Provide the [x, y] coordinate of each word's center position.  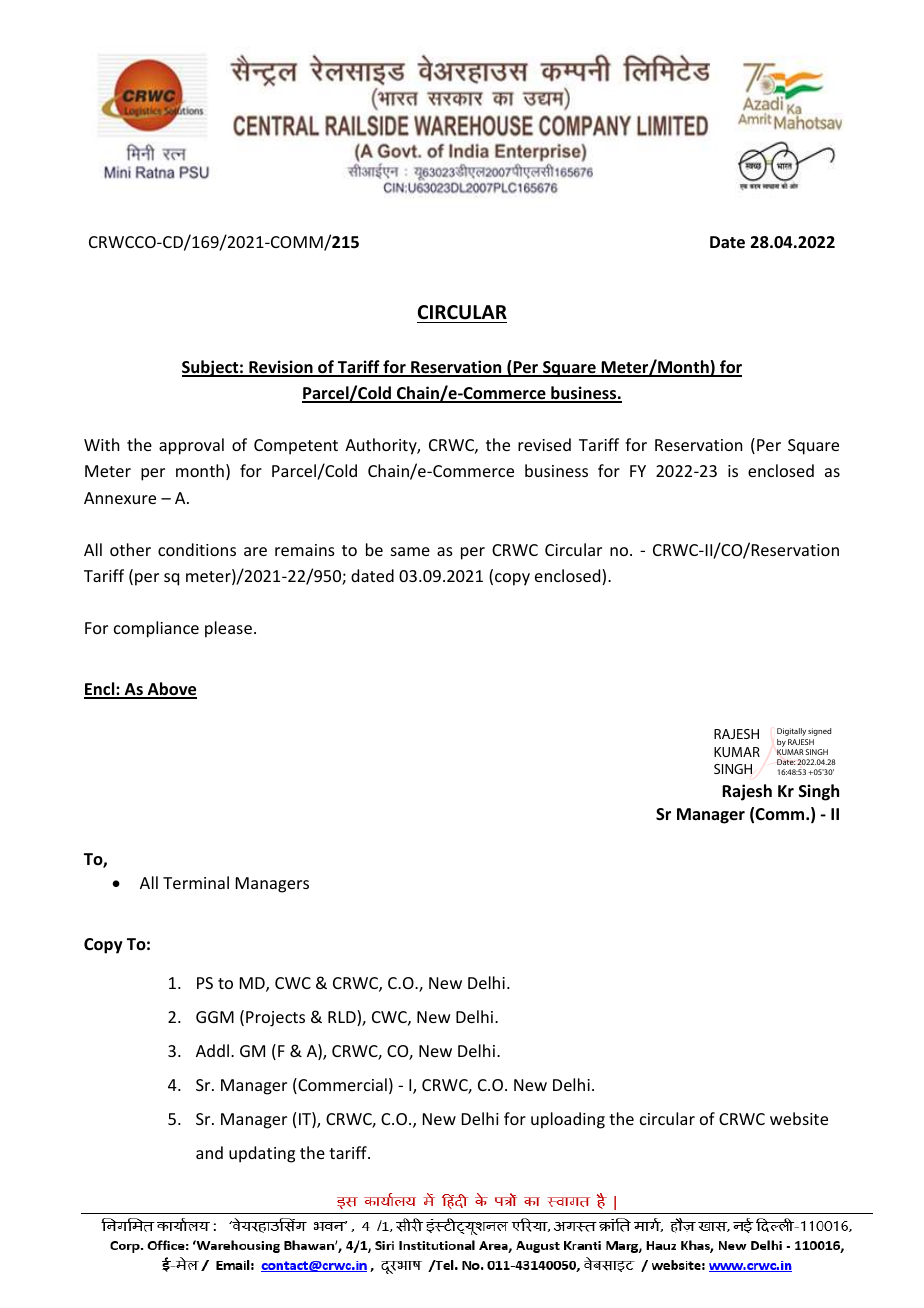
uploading [568, 1120]
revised [544, 444]
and [209, 1152]
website [799, 1118]
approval [191, 446]
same [410, 551]
